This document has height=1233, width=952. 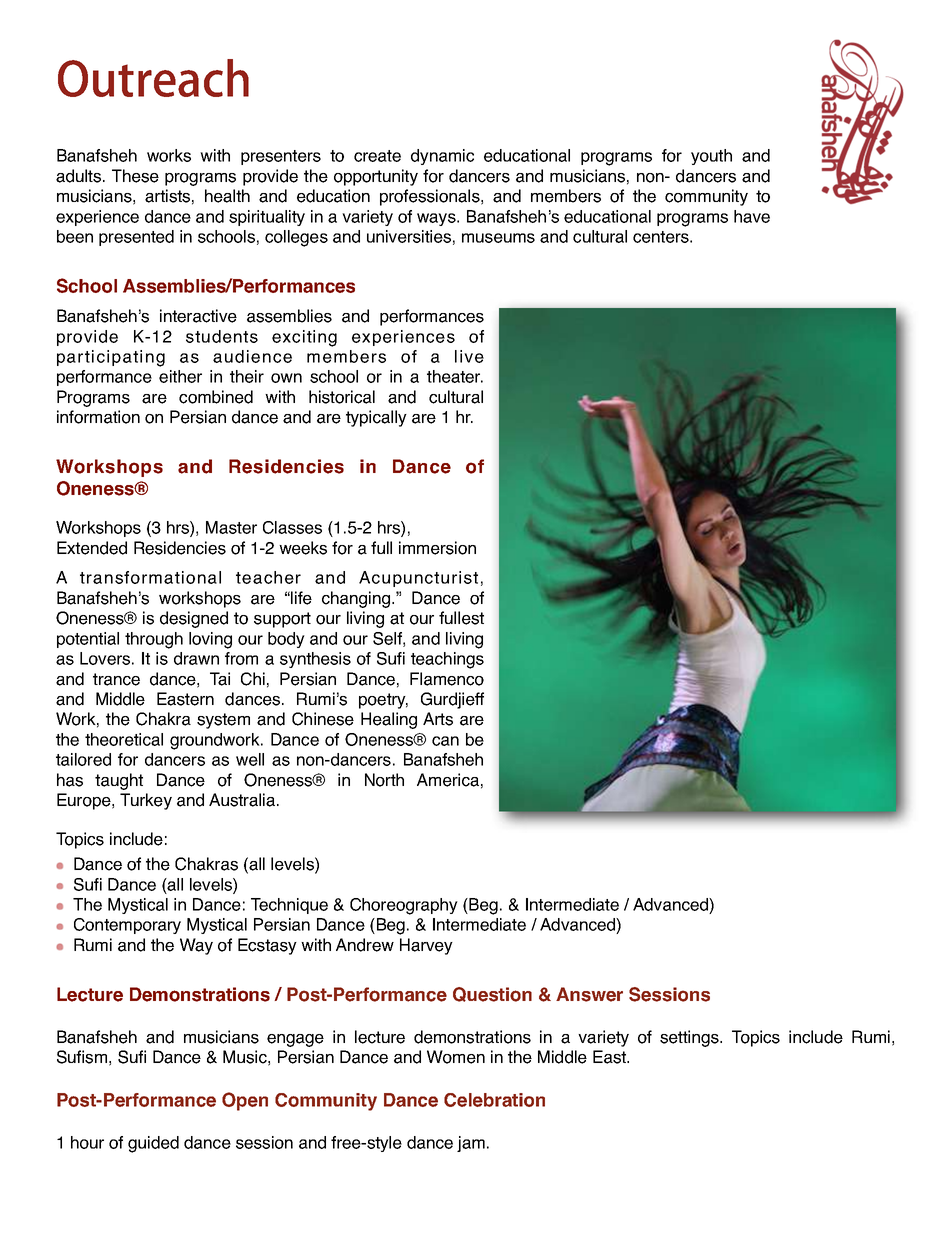 I want to click on can, so click(x=445, y=741).
